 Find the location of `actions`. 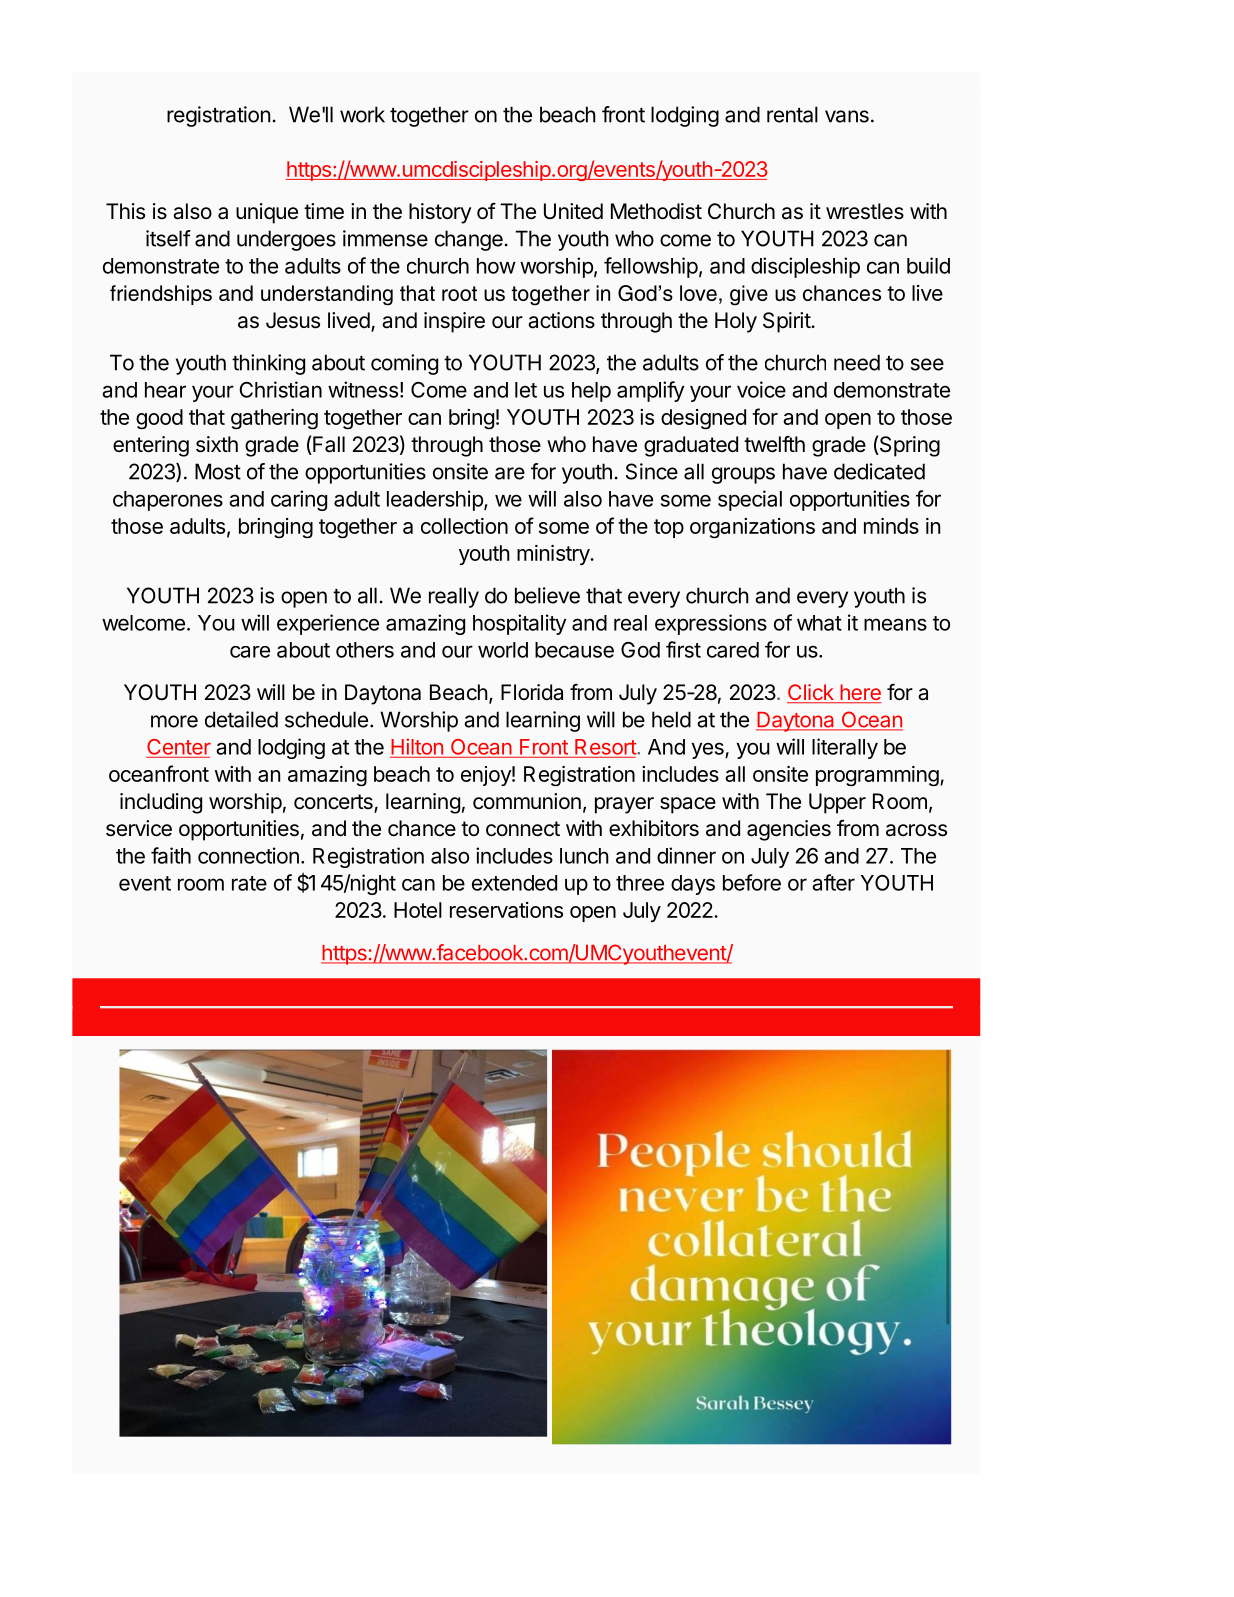

actions is located at coordinates (561, 320).
